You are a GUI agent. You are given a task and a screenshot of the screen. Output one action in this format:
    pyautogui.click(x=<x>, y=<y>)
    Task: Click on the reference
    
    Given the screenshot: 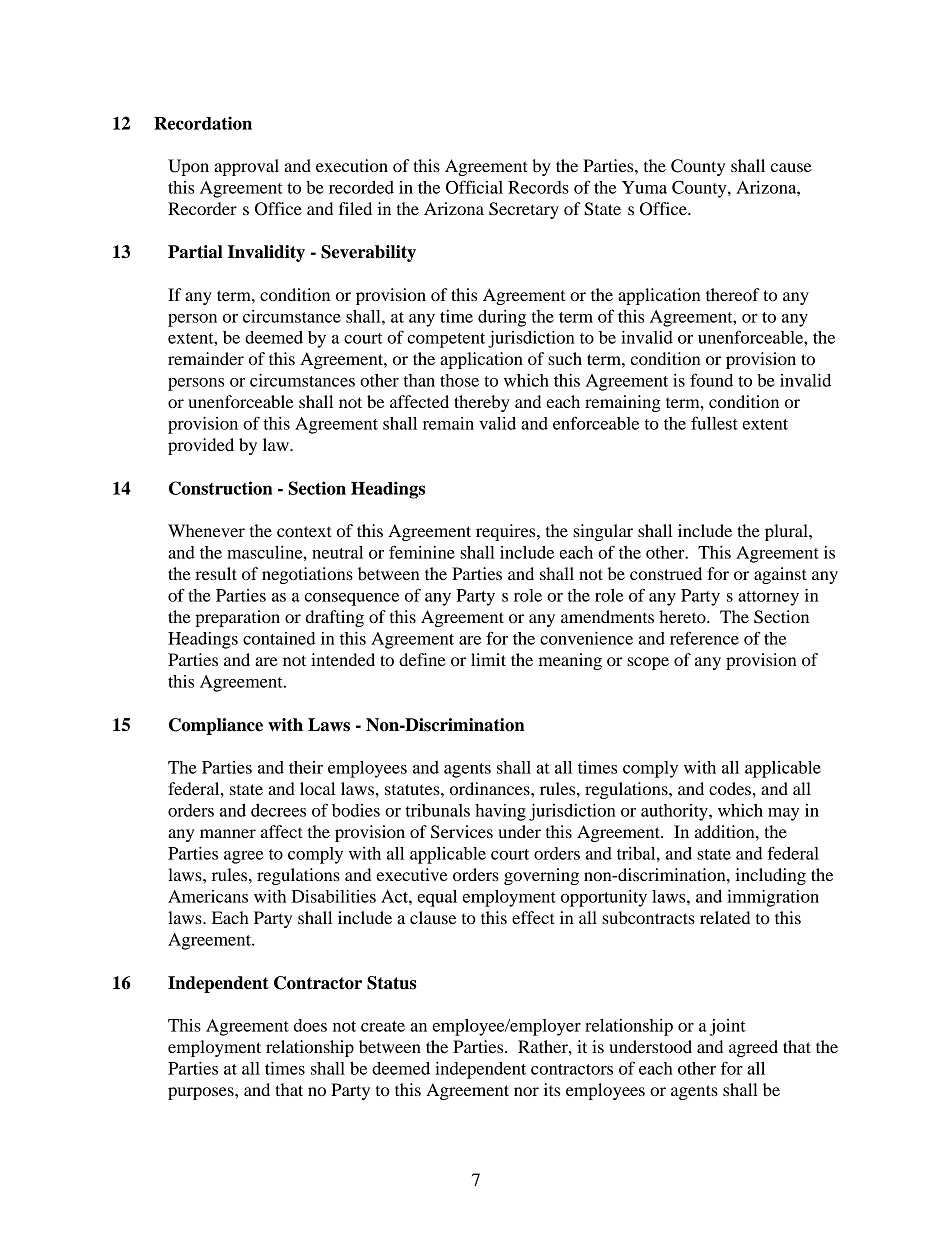 What is the action you would take?
    pyautogui.click(x=704, y=638)
